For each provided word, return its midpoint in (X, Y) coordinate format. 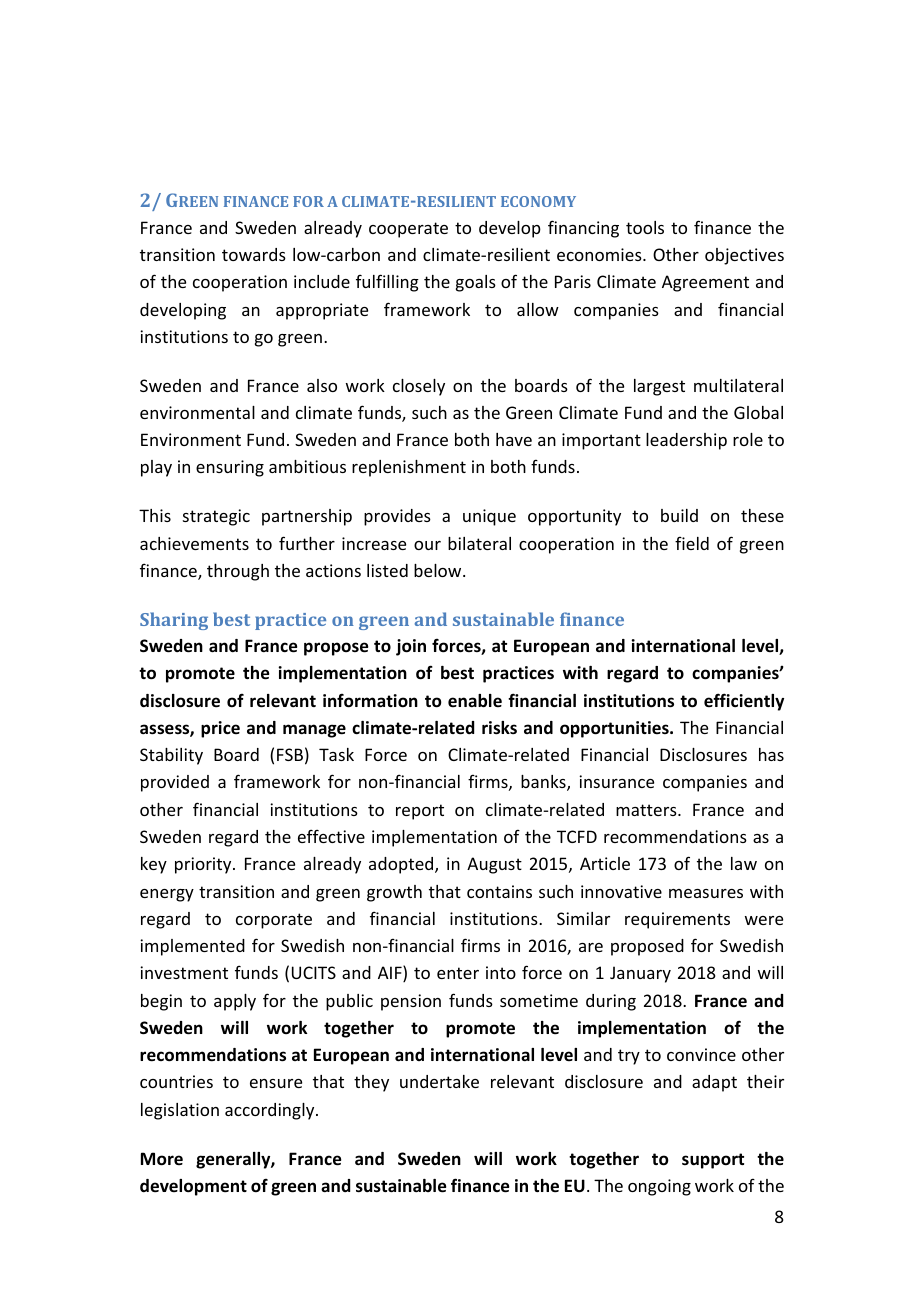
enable (475, 701)
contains (499, 891)
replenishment (409, 468)
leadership (686, 441)
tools (645, 227)
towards (254, 254)
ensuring (230, 468)
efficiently (744, 702)
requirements (677, 920)
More (162, 1159)
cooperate (408, 230)
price (220, 729)
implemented (192, 947)
